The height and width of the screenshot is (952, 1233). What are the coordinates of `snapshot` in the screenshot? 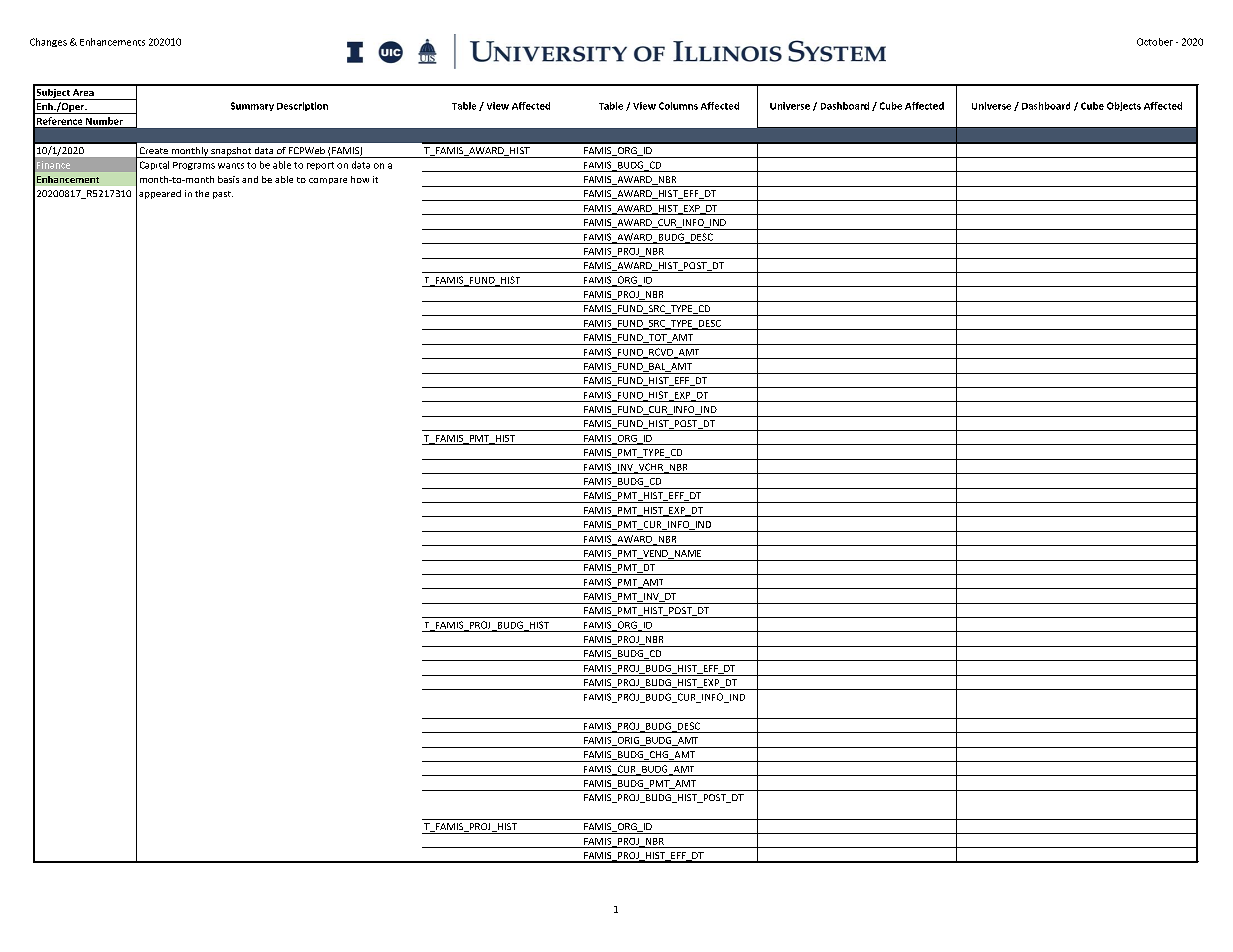 It's located at (231, 152).
